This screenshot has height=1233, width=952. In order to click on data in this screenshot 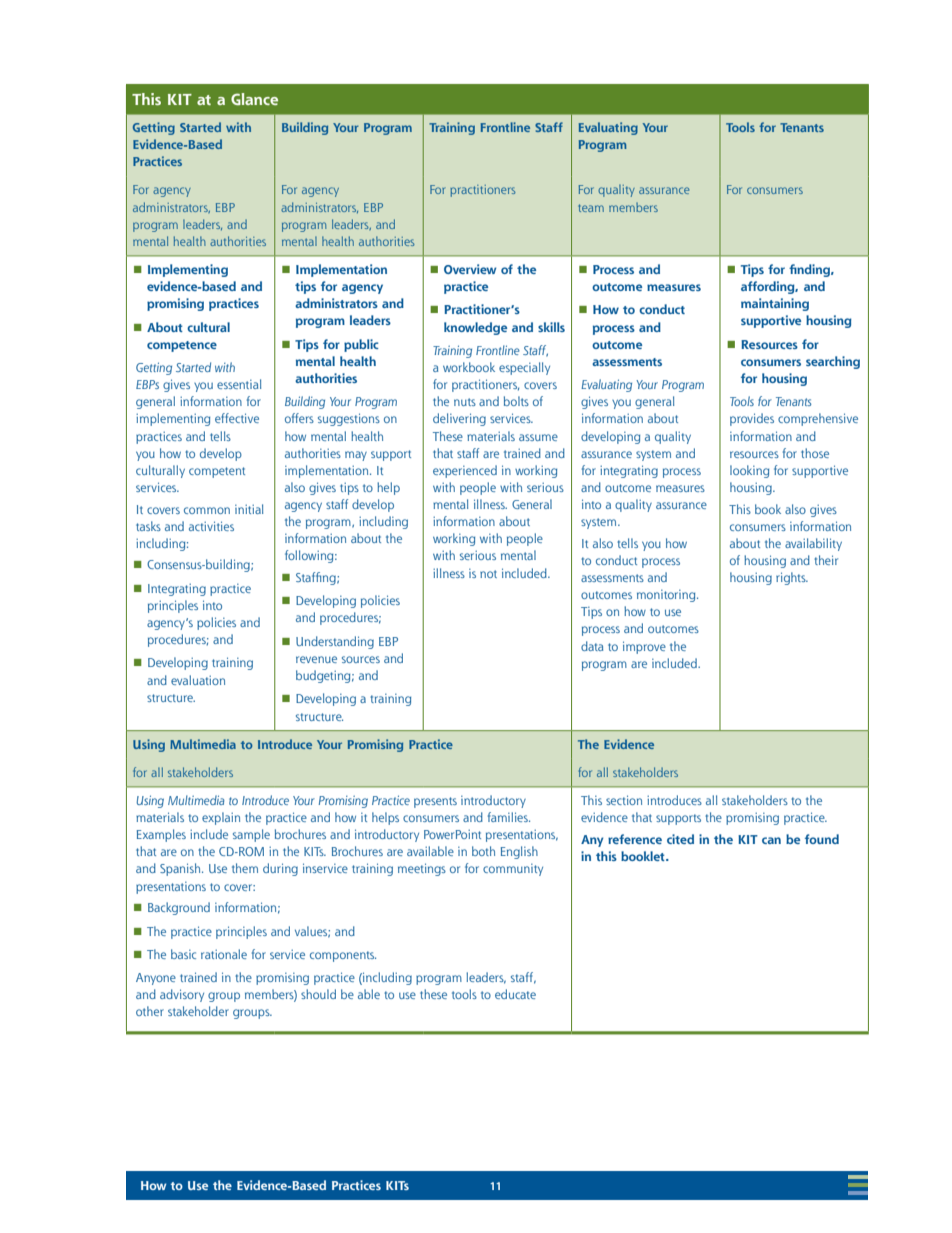, I will do `click(592, 646)`.
